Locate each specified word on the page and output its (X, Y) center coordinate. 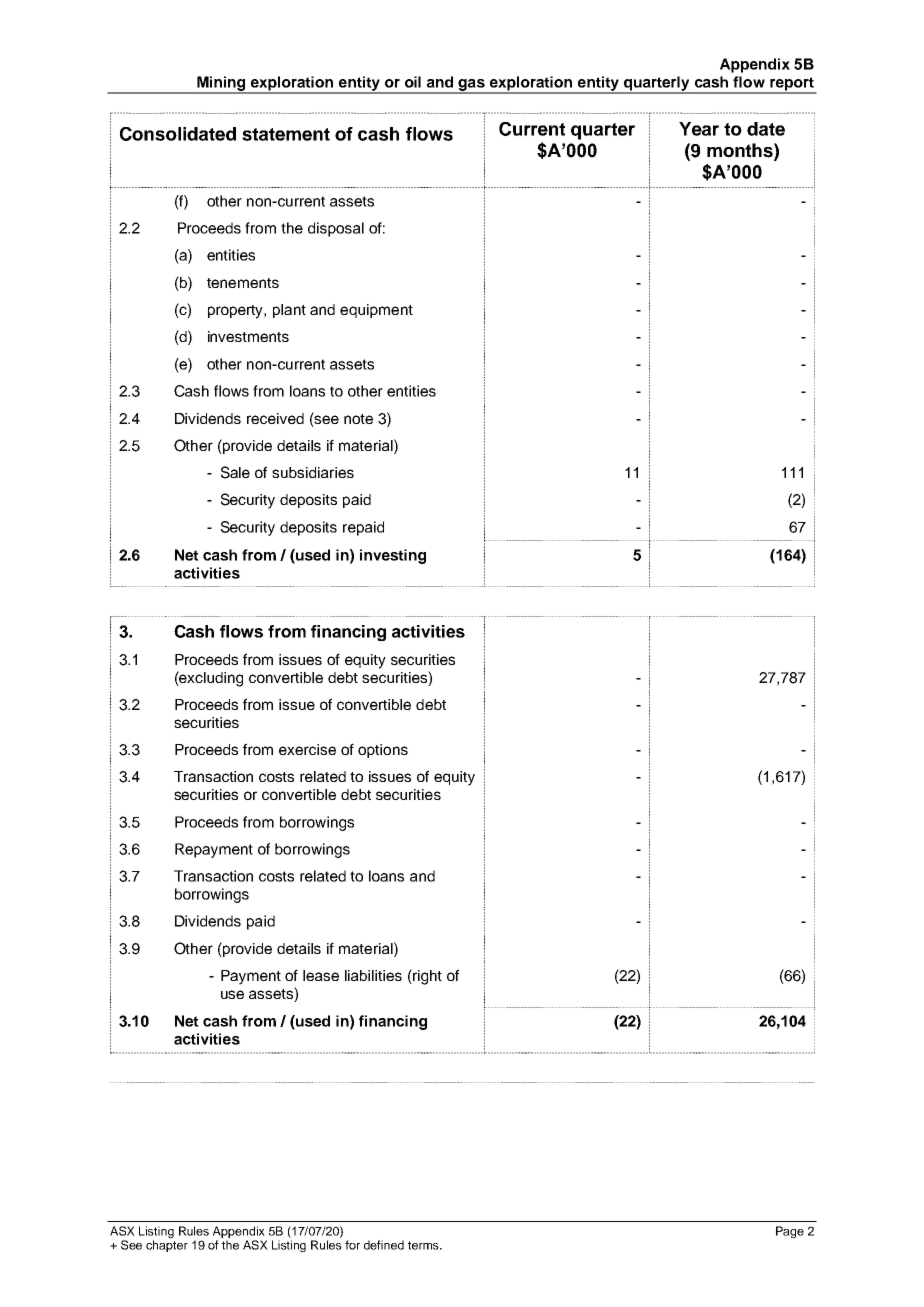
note (358, 419)
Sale (235, 472)
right (426, 977)
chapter (167, 1245)
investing (393, 556)
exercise (307, 749)
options (383, 751)
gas (472, 86)
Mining (221, 84)
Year (699, 129)
